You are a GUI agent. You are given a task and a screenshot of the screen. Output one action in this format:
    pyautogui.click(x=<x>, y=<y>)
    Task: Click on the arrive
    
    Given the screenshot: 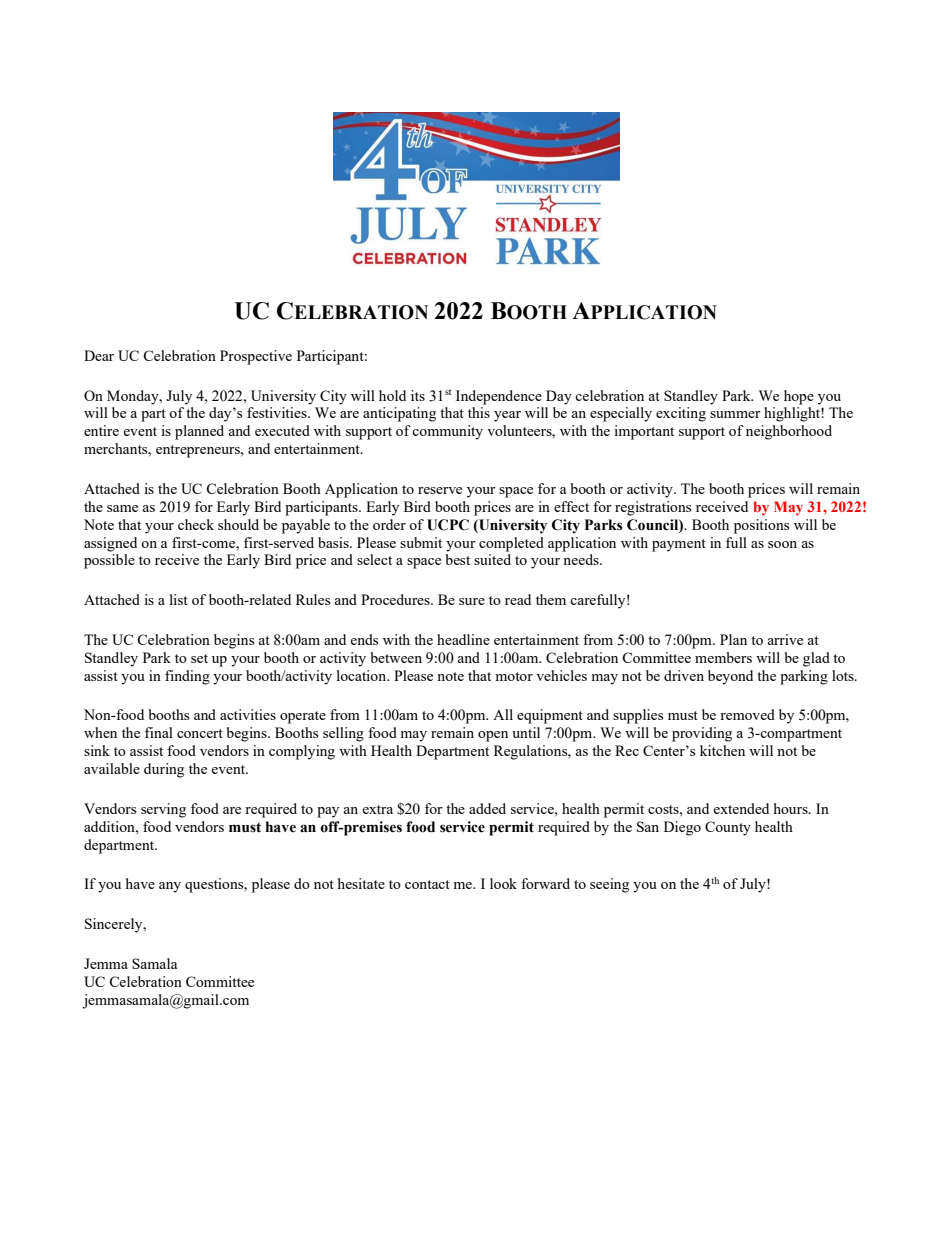 What is the action you would take?
    pyautogui.click(x=785, y=639)
